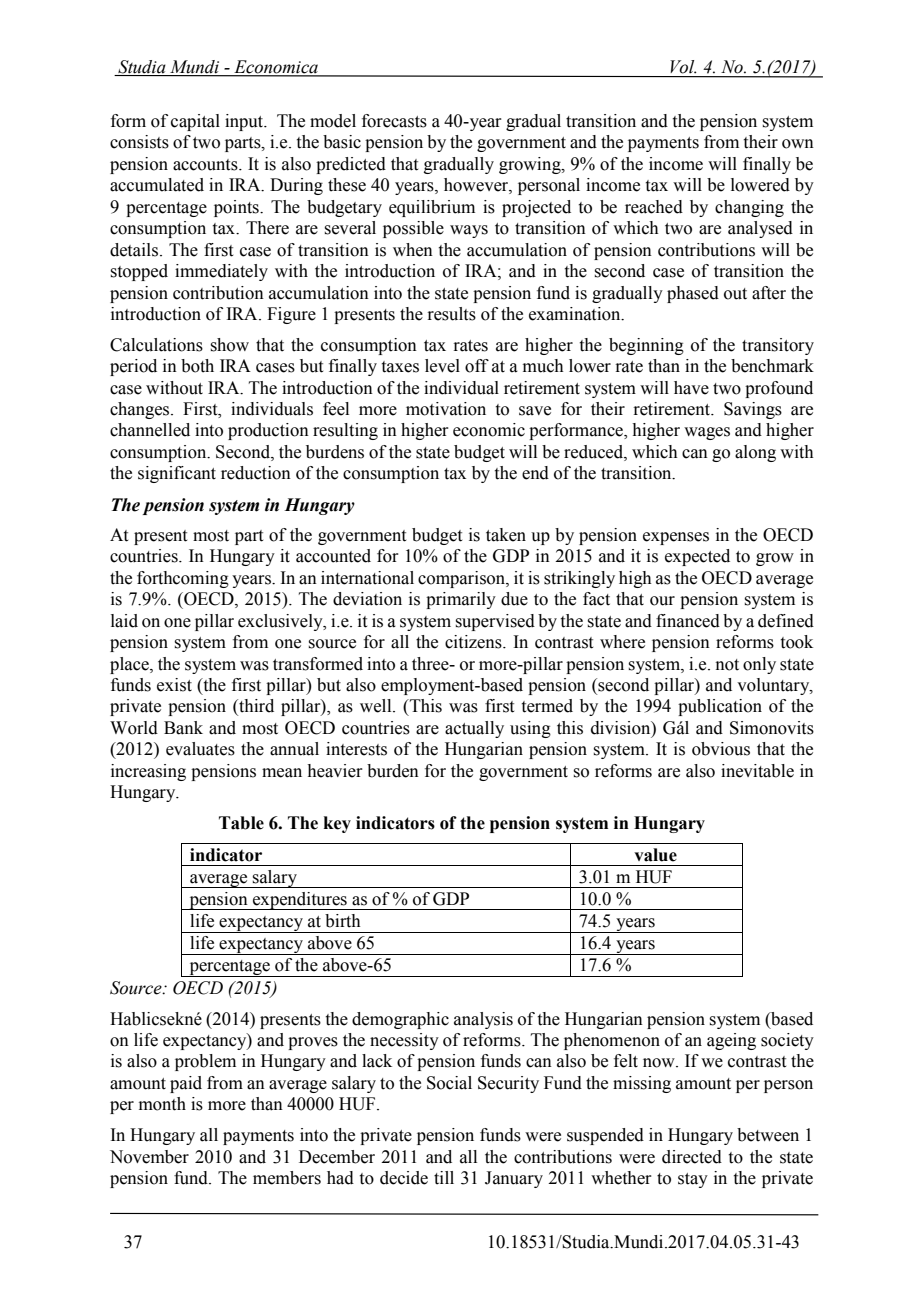 The height and width of the screenshot is (1308, 924). What do you see at coordinates (149, 1157) in the screenshot?
I see `November` at bounding box center [149, 1157].
